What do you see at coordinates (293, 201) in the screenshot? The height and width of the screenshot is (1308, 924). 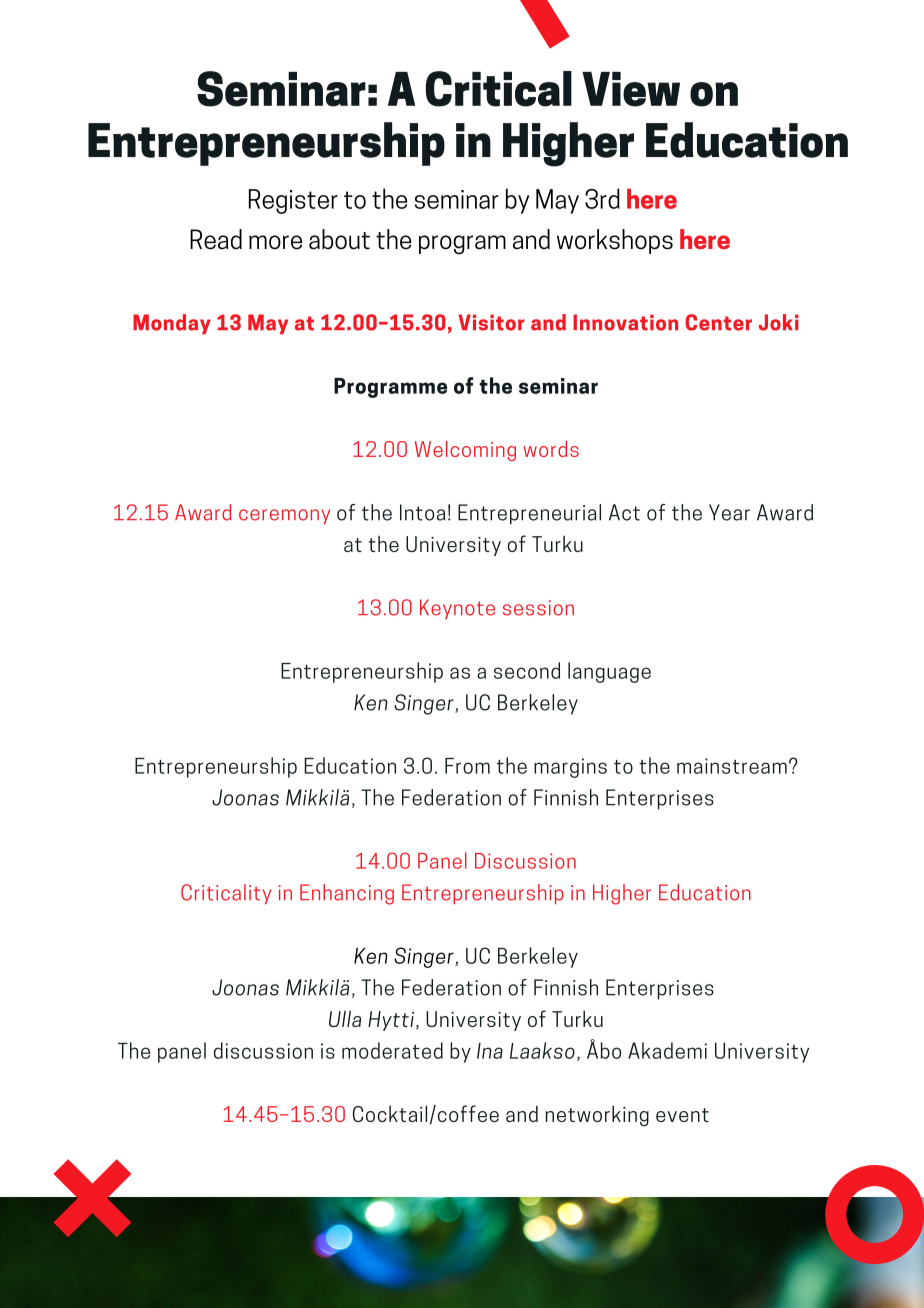 I see `Register` at bounding box center [293, 201].
